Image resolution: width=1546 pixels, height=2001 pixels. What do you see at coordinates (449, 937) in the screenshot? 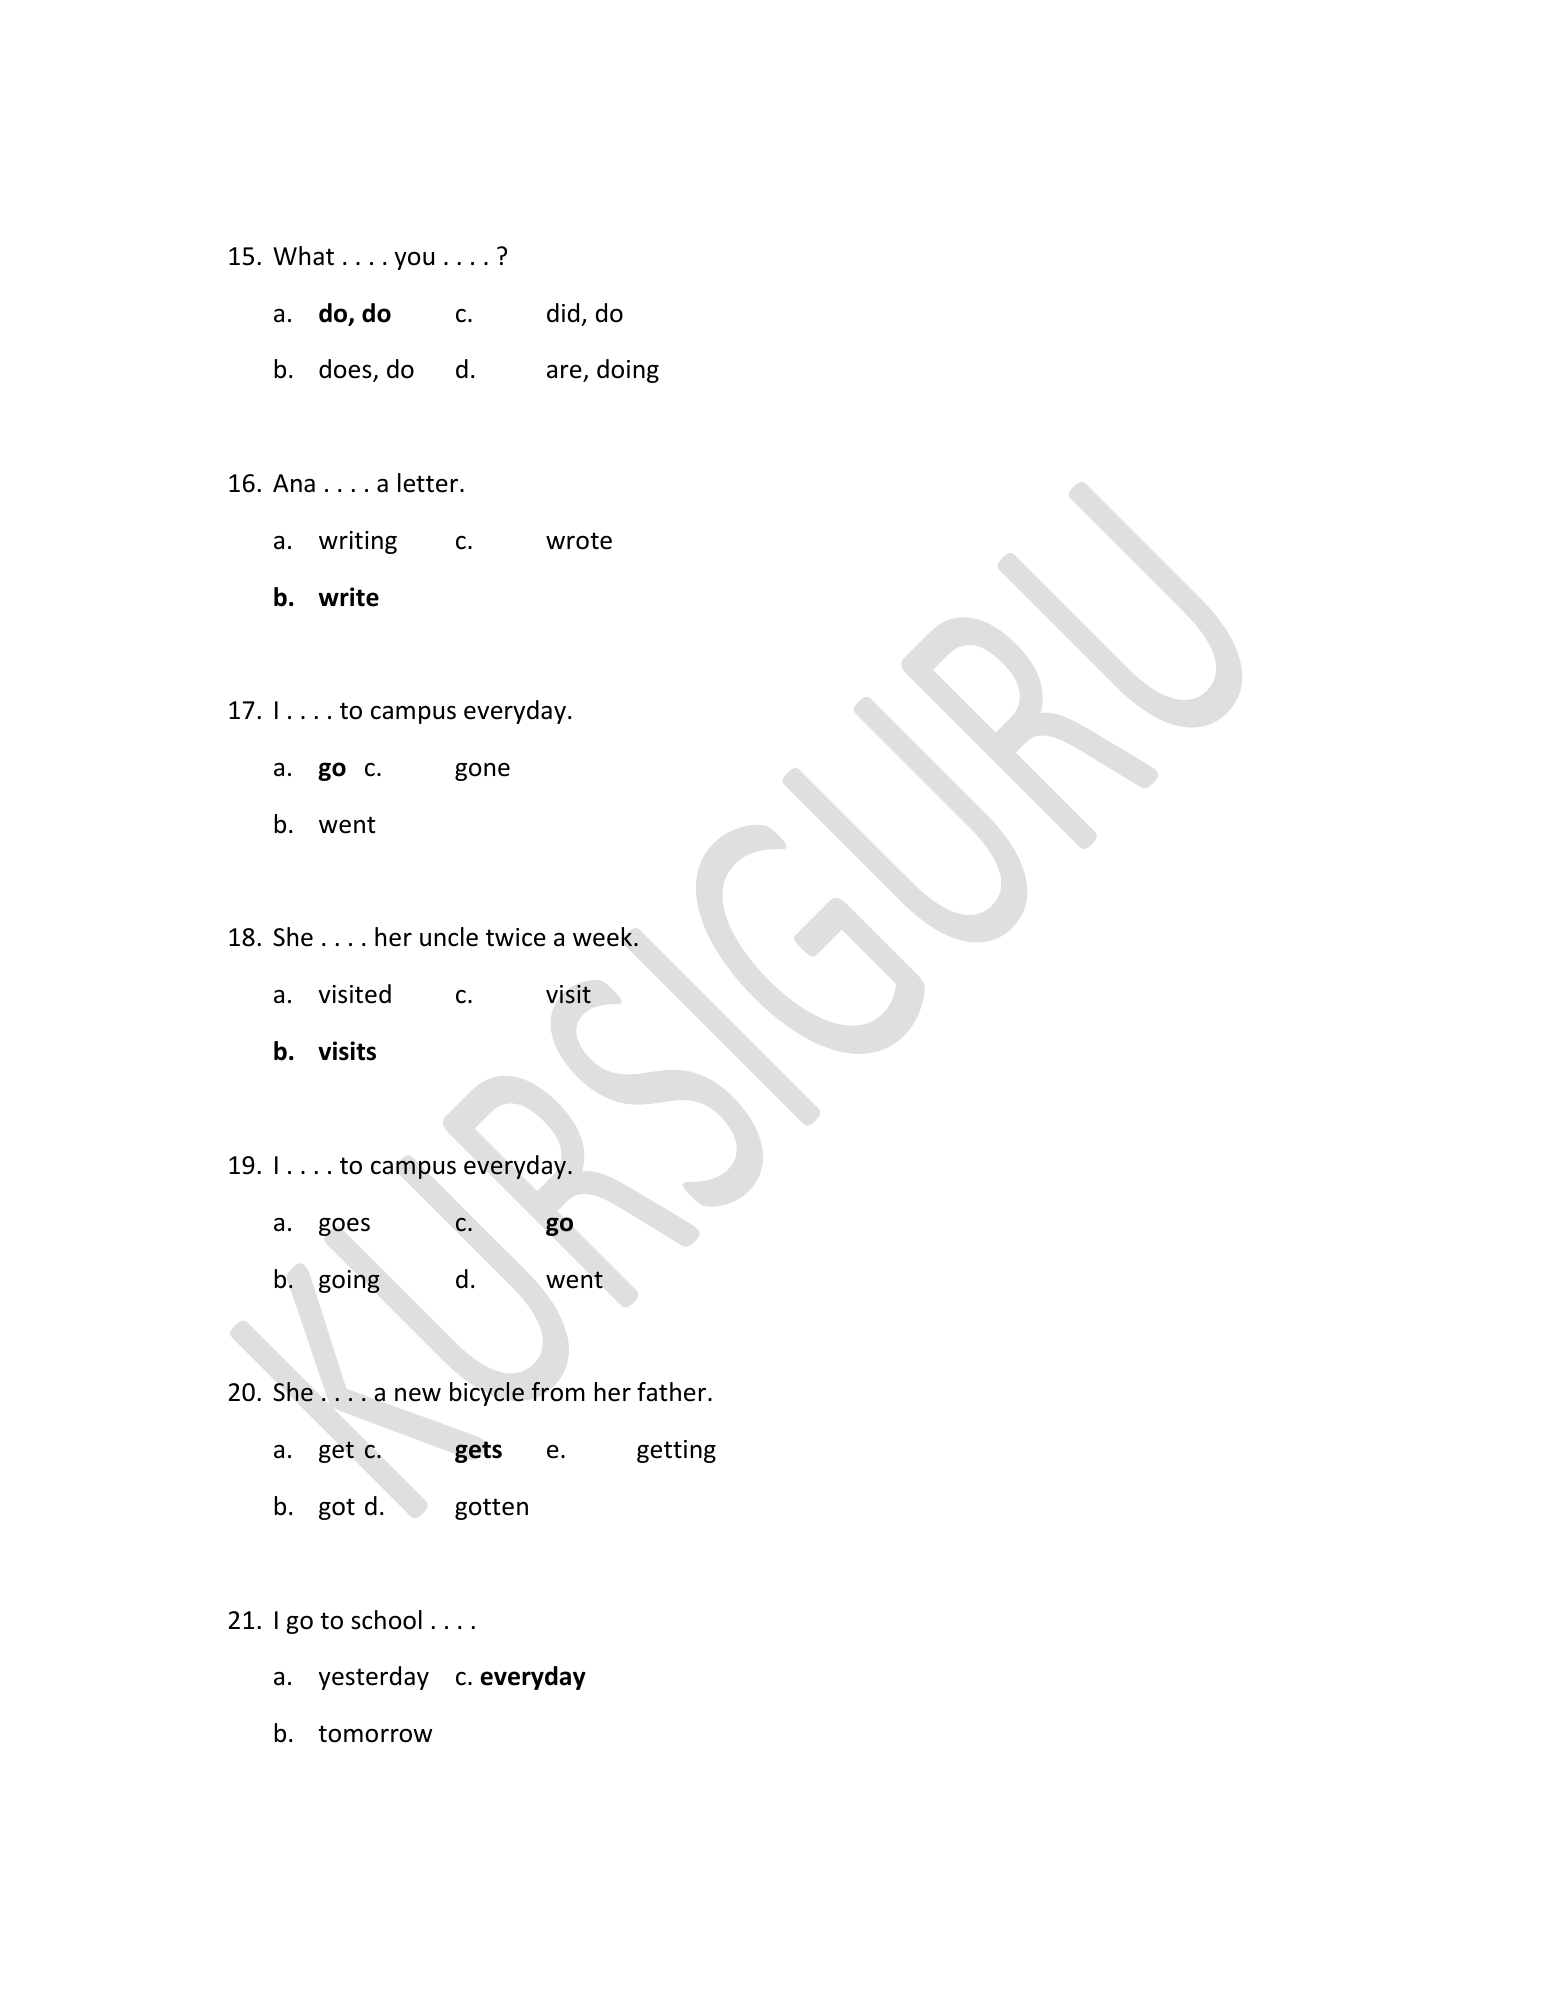
I see `uncle` at bounding box center [449, 937].
